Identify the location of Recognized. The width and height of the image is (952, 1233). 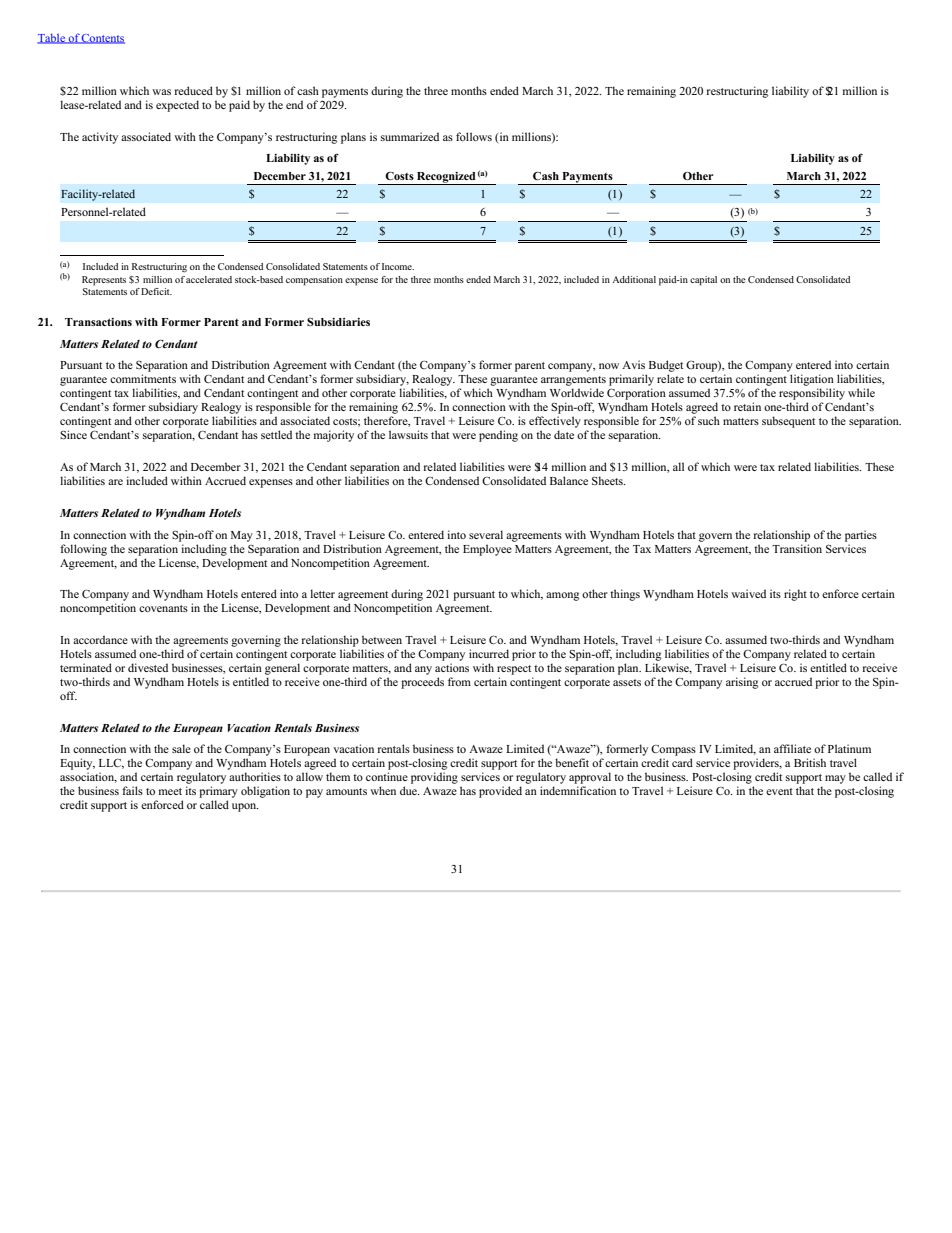
(446, 178).
